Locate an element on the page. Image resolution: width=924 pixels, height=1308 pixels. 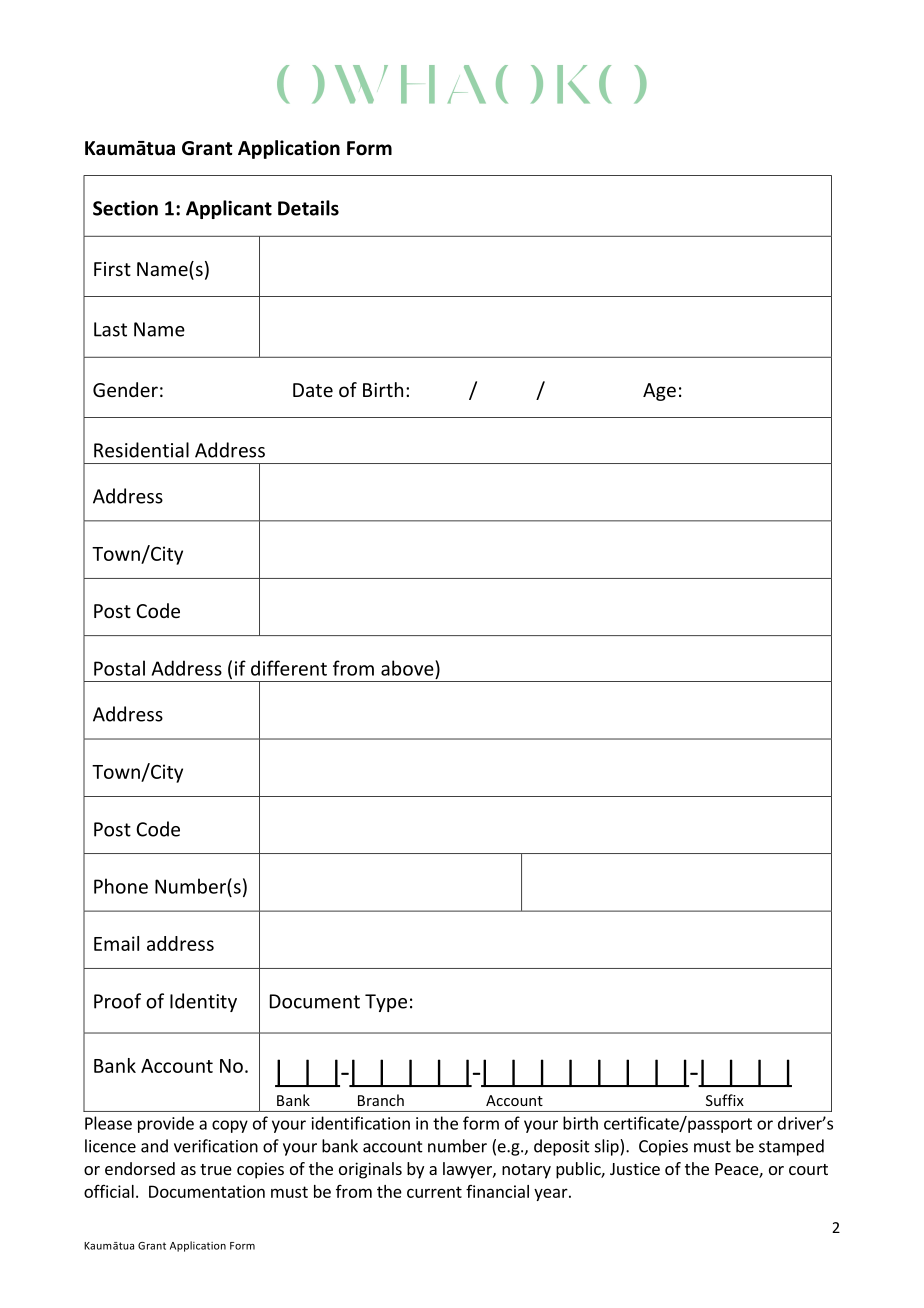
Details is located at coordinates (308, 208).
